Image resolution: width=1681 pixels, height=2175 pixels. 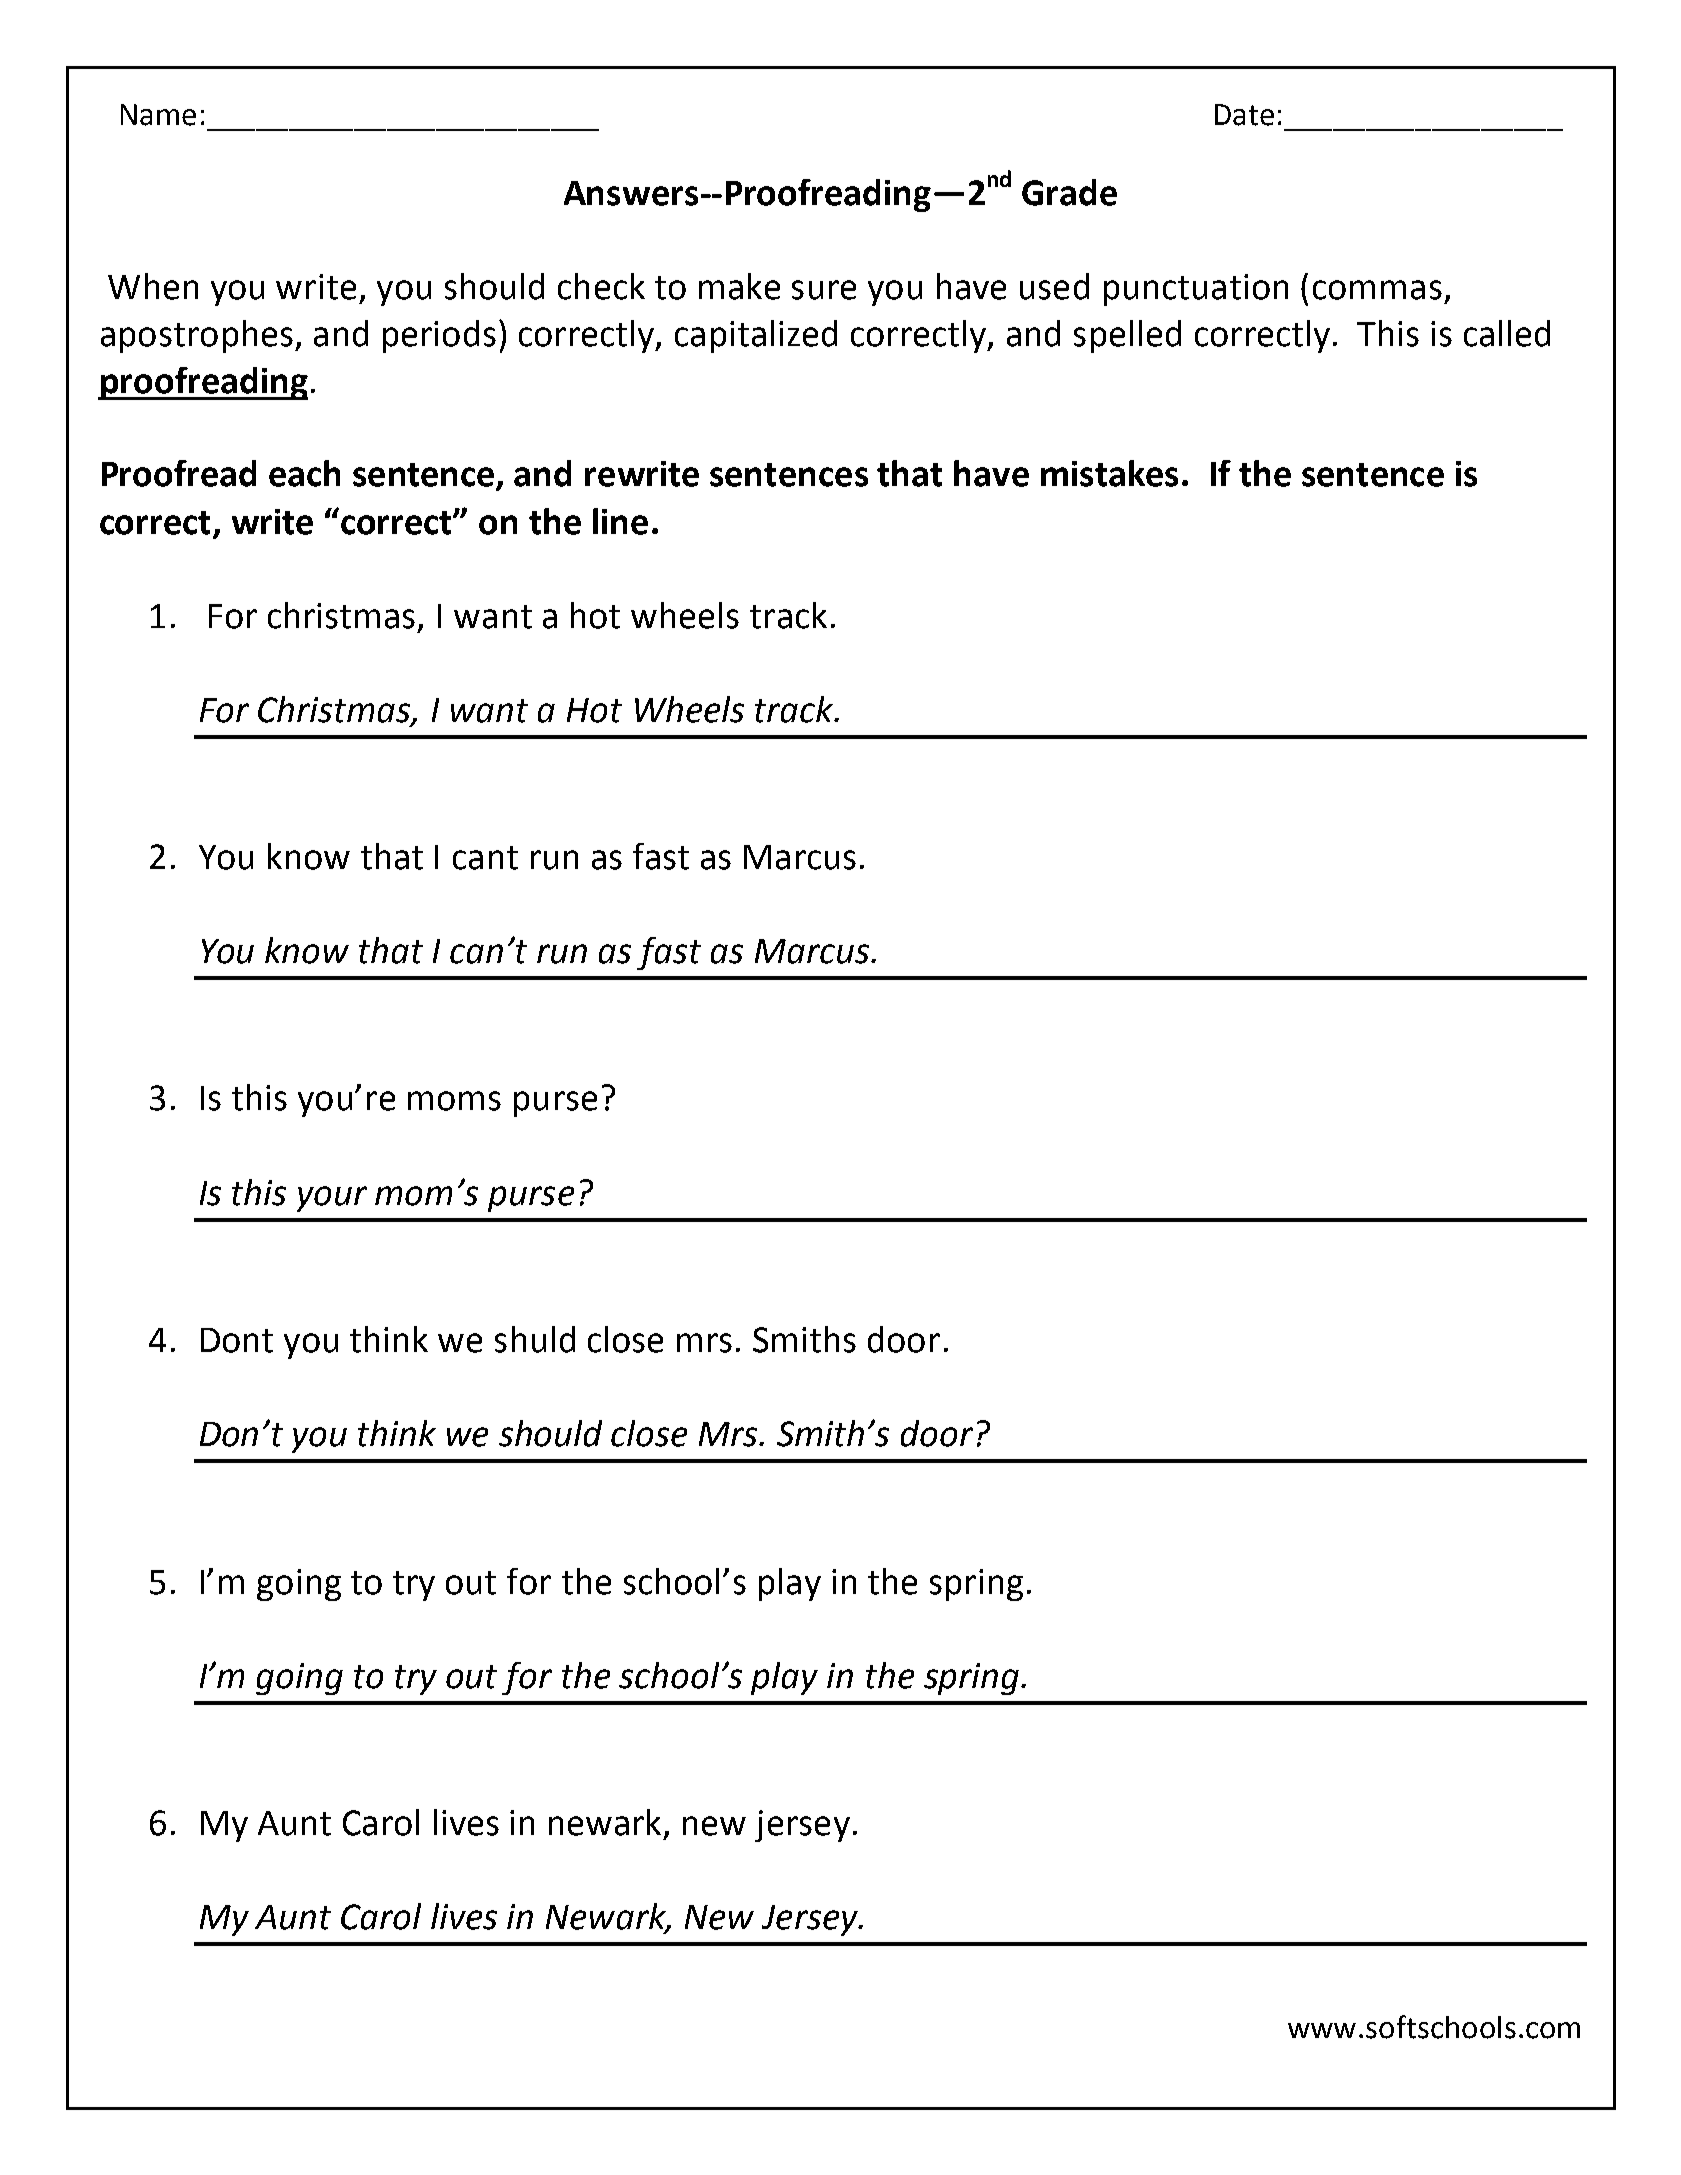 What do you see at coordinates (1377, 290) in the screenshot?
I see `commas` at bounding box center [1377, 290].
